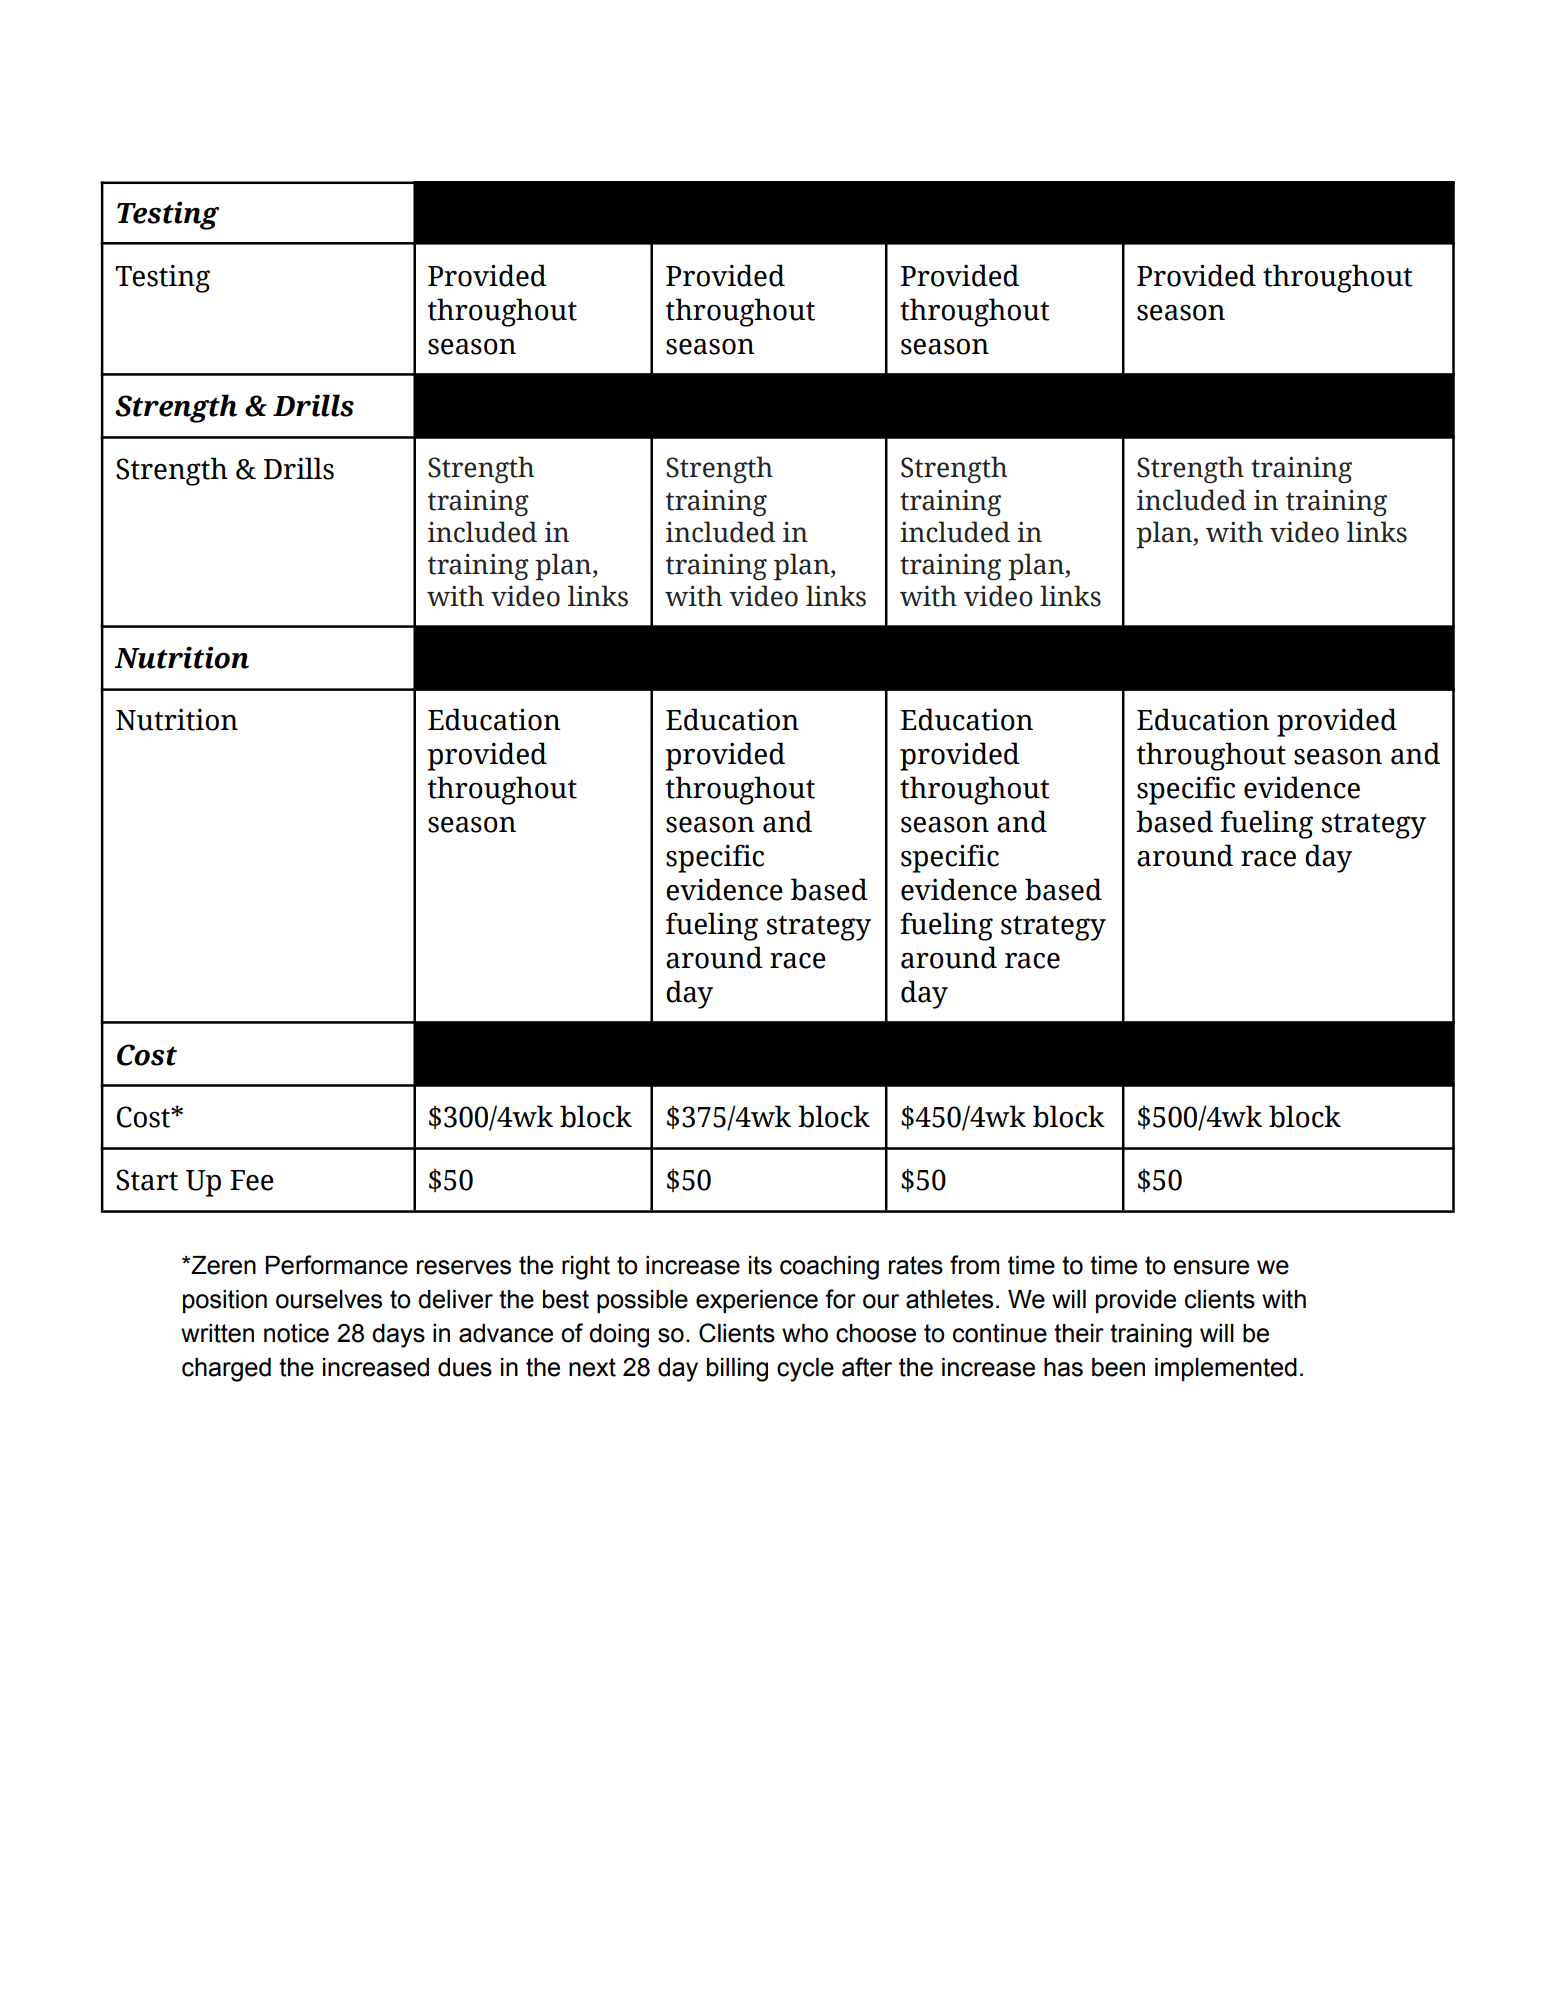 The image size is (1543, 1997). Describe the element at coordinates (337, 1265) in the screenshot. I see `Performance` at that location.
